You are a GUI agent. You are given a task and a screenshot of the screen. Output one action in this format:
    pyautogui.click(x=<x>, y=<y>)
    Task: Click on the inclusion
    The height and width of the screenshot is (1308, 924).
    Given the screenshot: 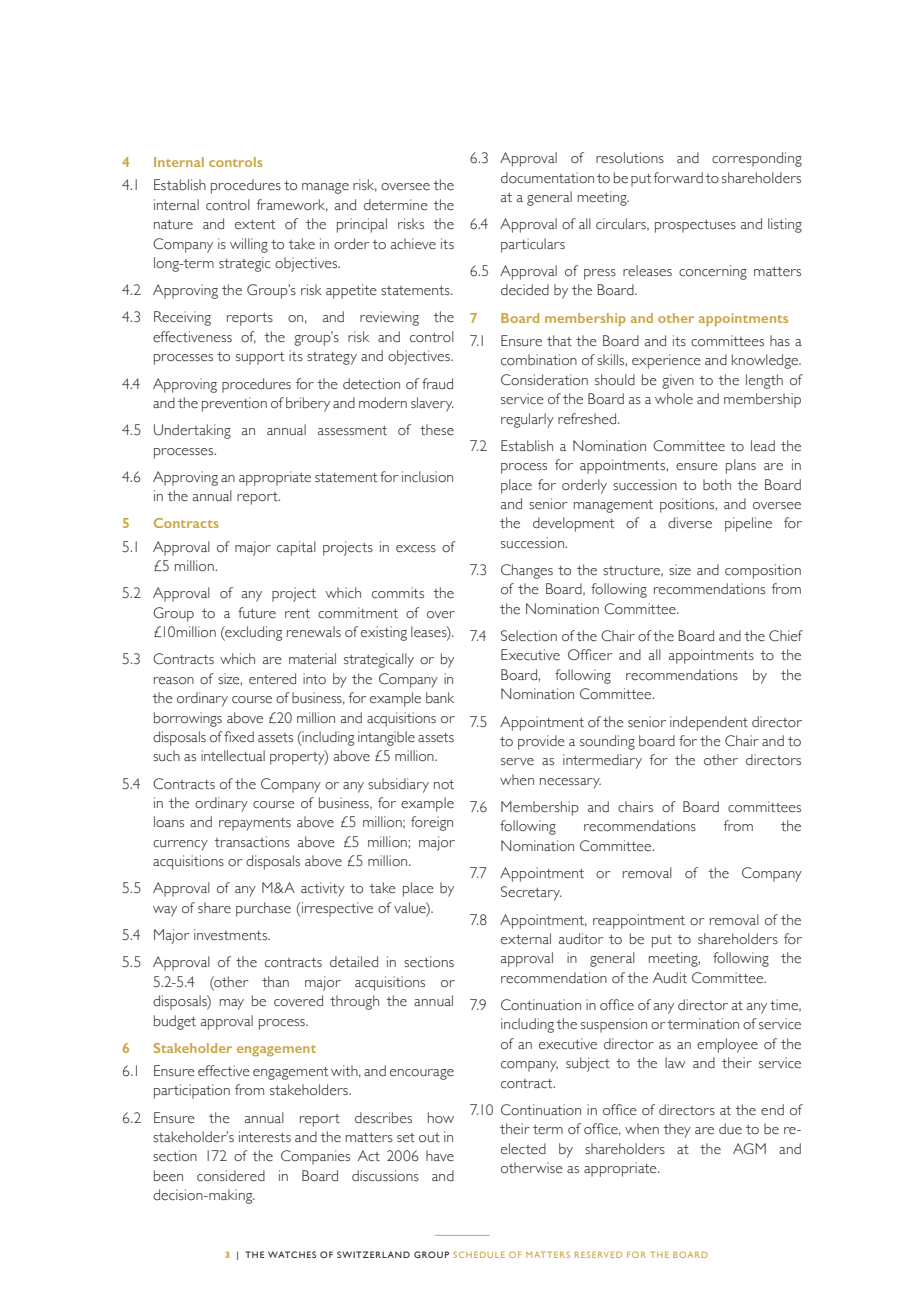 What is the action you would take?
    pyautogui.click(x=427, y=477)
